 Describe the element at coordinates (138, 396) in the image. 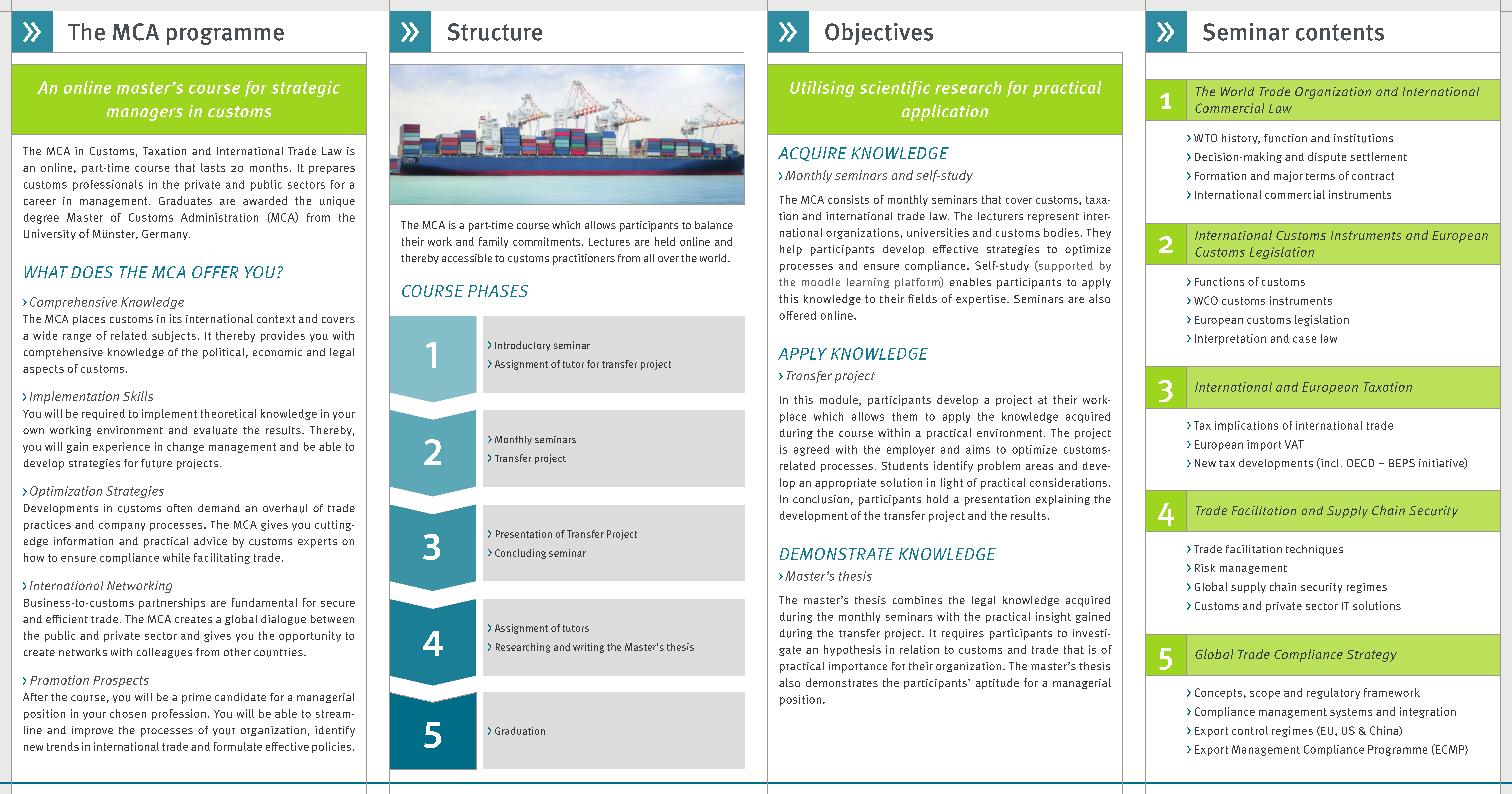

I see `Skills` at that location.
